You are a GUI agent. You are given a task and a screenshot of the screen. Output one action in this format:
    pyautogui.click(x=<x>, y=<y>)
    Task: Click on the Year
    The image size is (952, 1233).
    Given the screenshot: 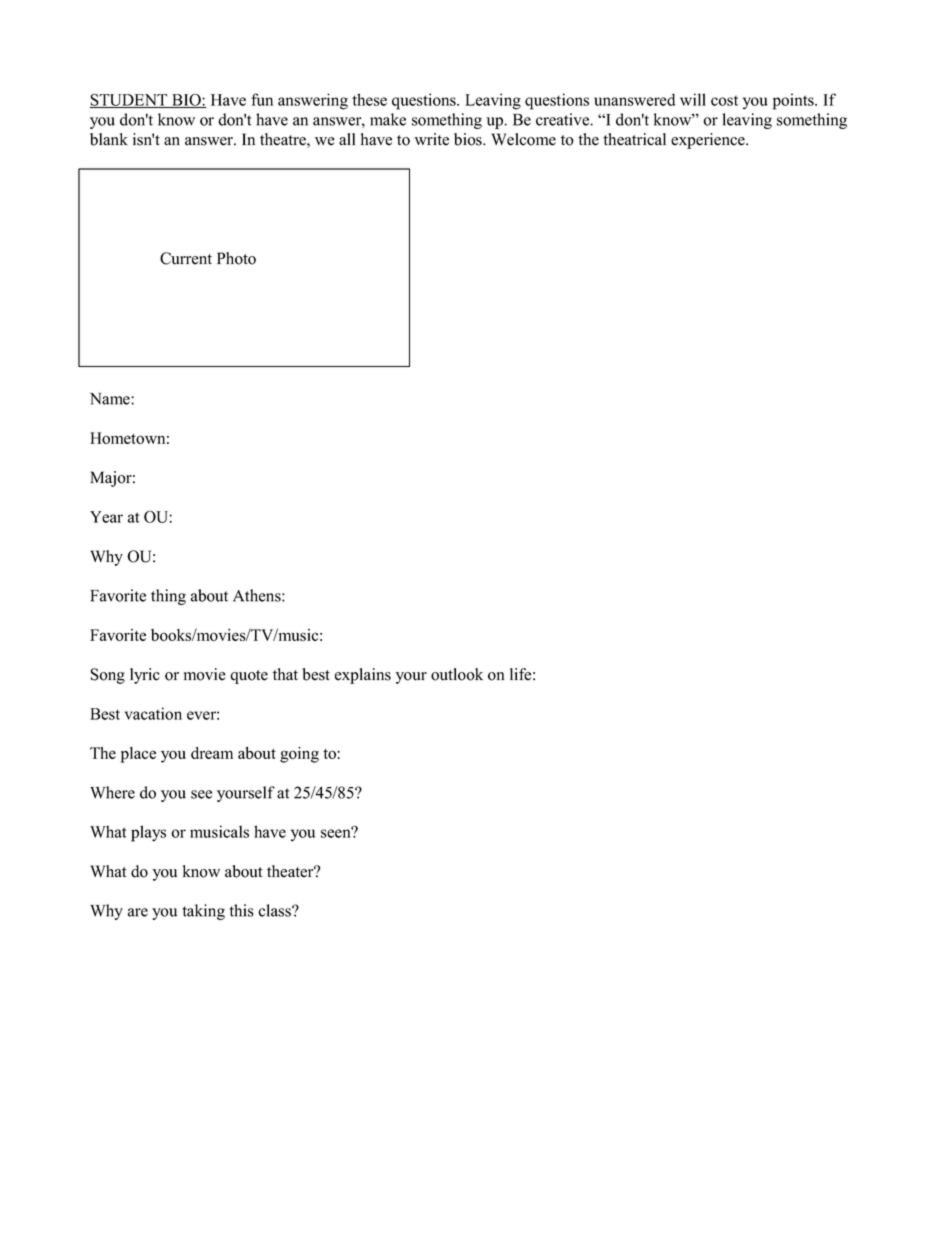 What is the action you would take?
    pyautogui.click(x=106, y=517)
